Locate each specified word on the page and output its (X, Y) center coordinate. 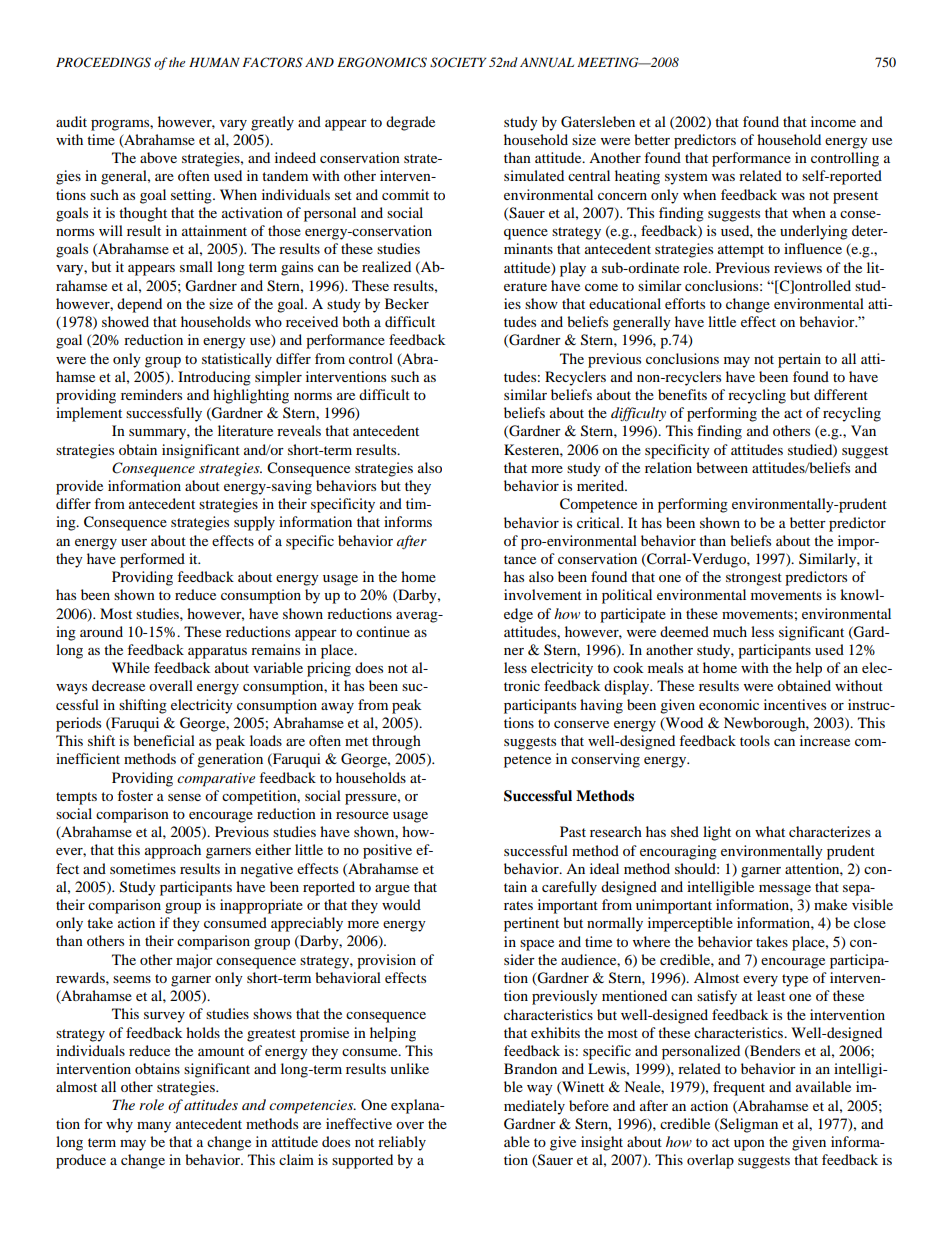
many (154, 1127)
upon (749, 1145)
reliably (402, 1143)
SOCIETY (458, 62)
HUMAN (214, 63)
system (686, 178)
